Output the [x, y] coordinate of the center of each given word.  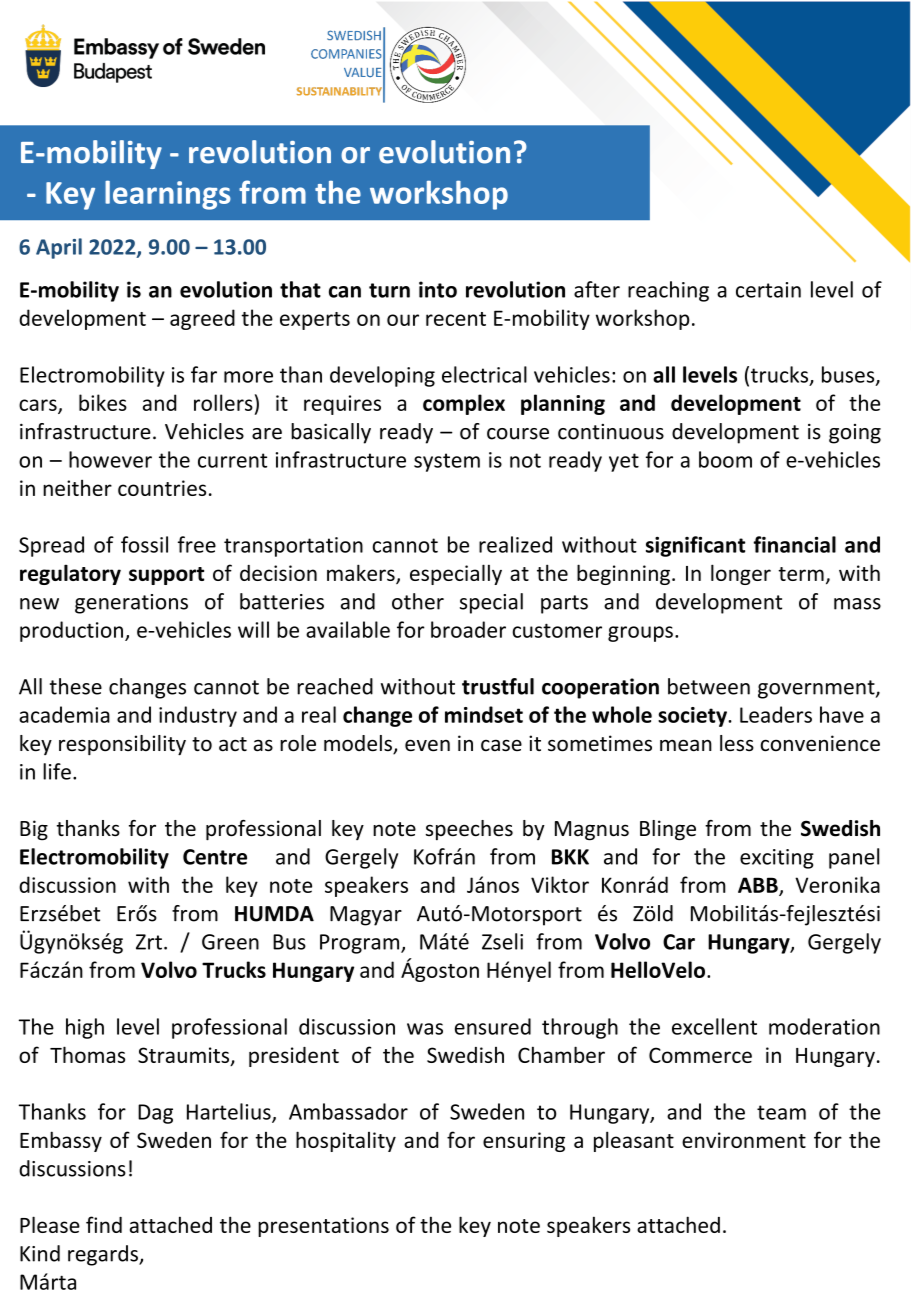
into [438, 289]
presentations [323, 1227]
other [418, 601]
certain [768, 290]
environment [744, 1140]
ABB [759, 886]
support [166, 576]
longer [741, 574]
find [104, 1224]
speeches [469, 830]
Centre [215, 857]
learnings [168, 195]
